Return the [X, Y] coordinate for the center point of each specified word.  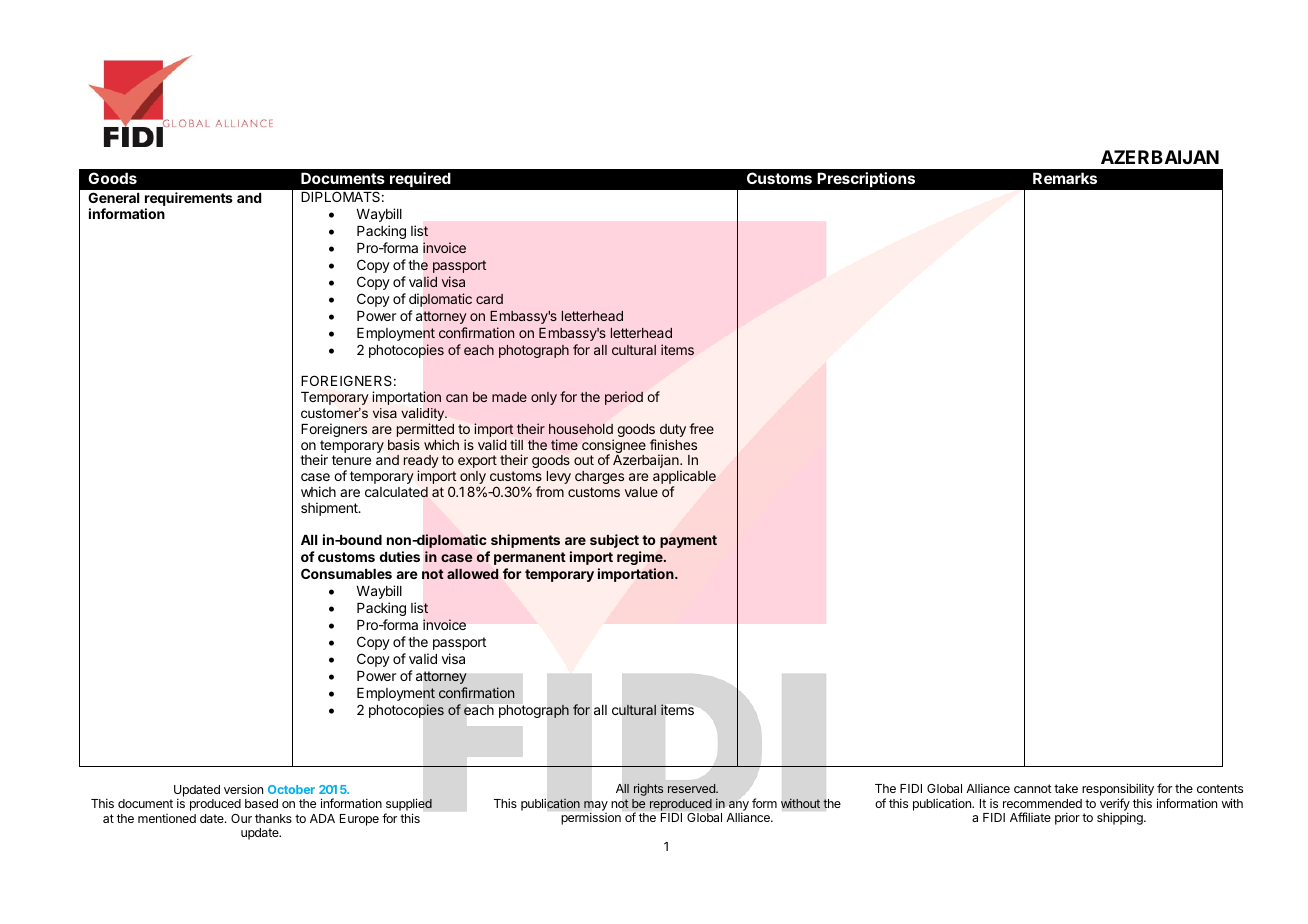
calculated [396, 492]
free [701, 428]
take [1066, 788]
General [113, 197]
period [624, 398]
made [509, 397]
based [261, 803]
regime [641, 558]
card [489, 299]
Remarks [1065, 178]
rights [648, 789]
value [641, 492]
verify [1115, 805]
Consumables [346, 573]
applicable [684, 478]
